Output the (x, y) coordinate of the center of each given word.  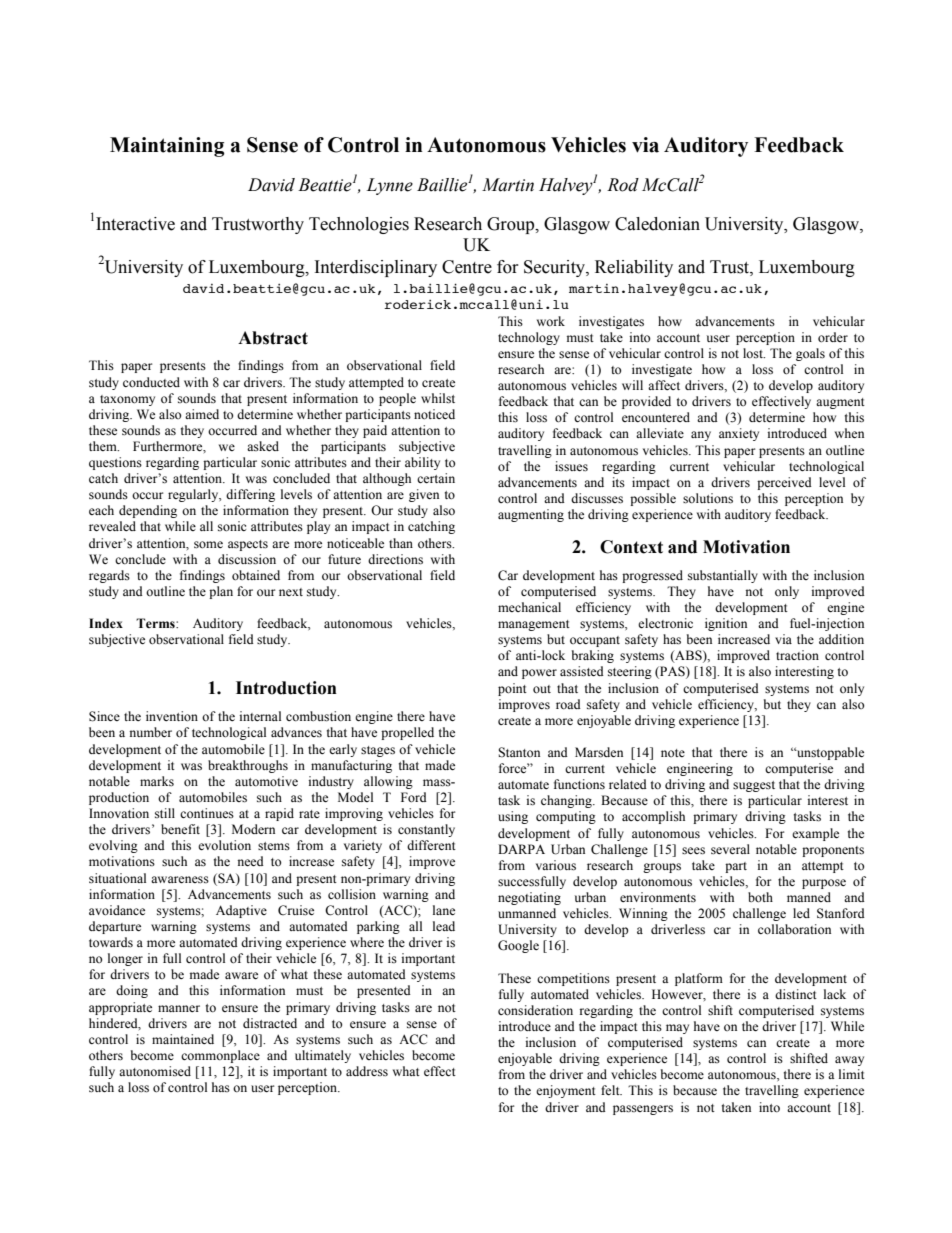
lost (754, 353)
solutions (708, 498)
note (673, 753)
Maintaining (167, 147)
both (760, 897)
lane (444, 910)
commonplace (220, 1056)
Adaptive (241, 911)
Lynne (389, 186)
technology (529, 338)
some (208, 545)
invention (172, 716)
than (401, 543)
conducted (151, 382)
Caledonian (657, 224)
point (512, 689)
